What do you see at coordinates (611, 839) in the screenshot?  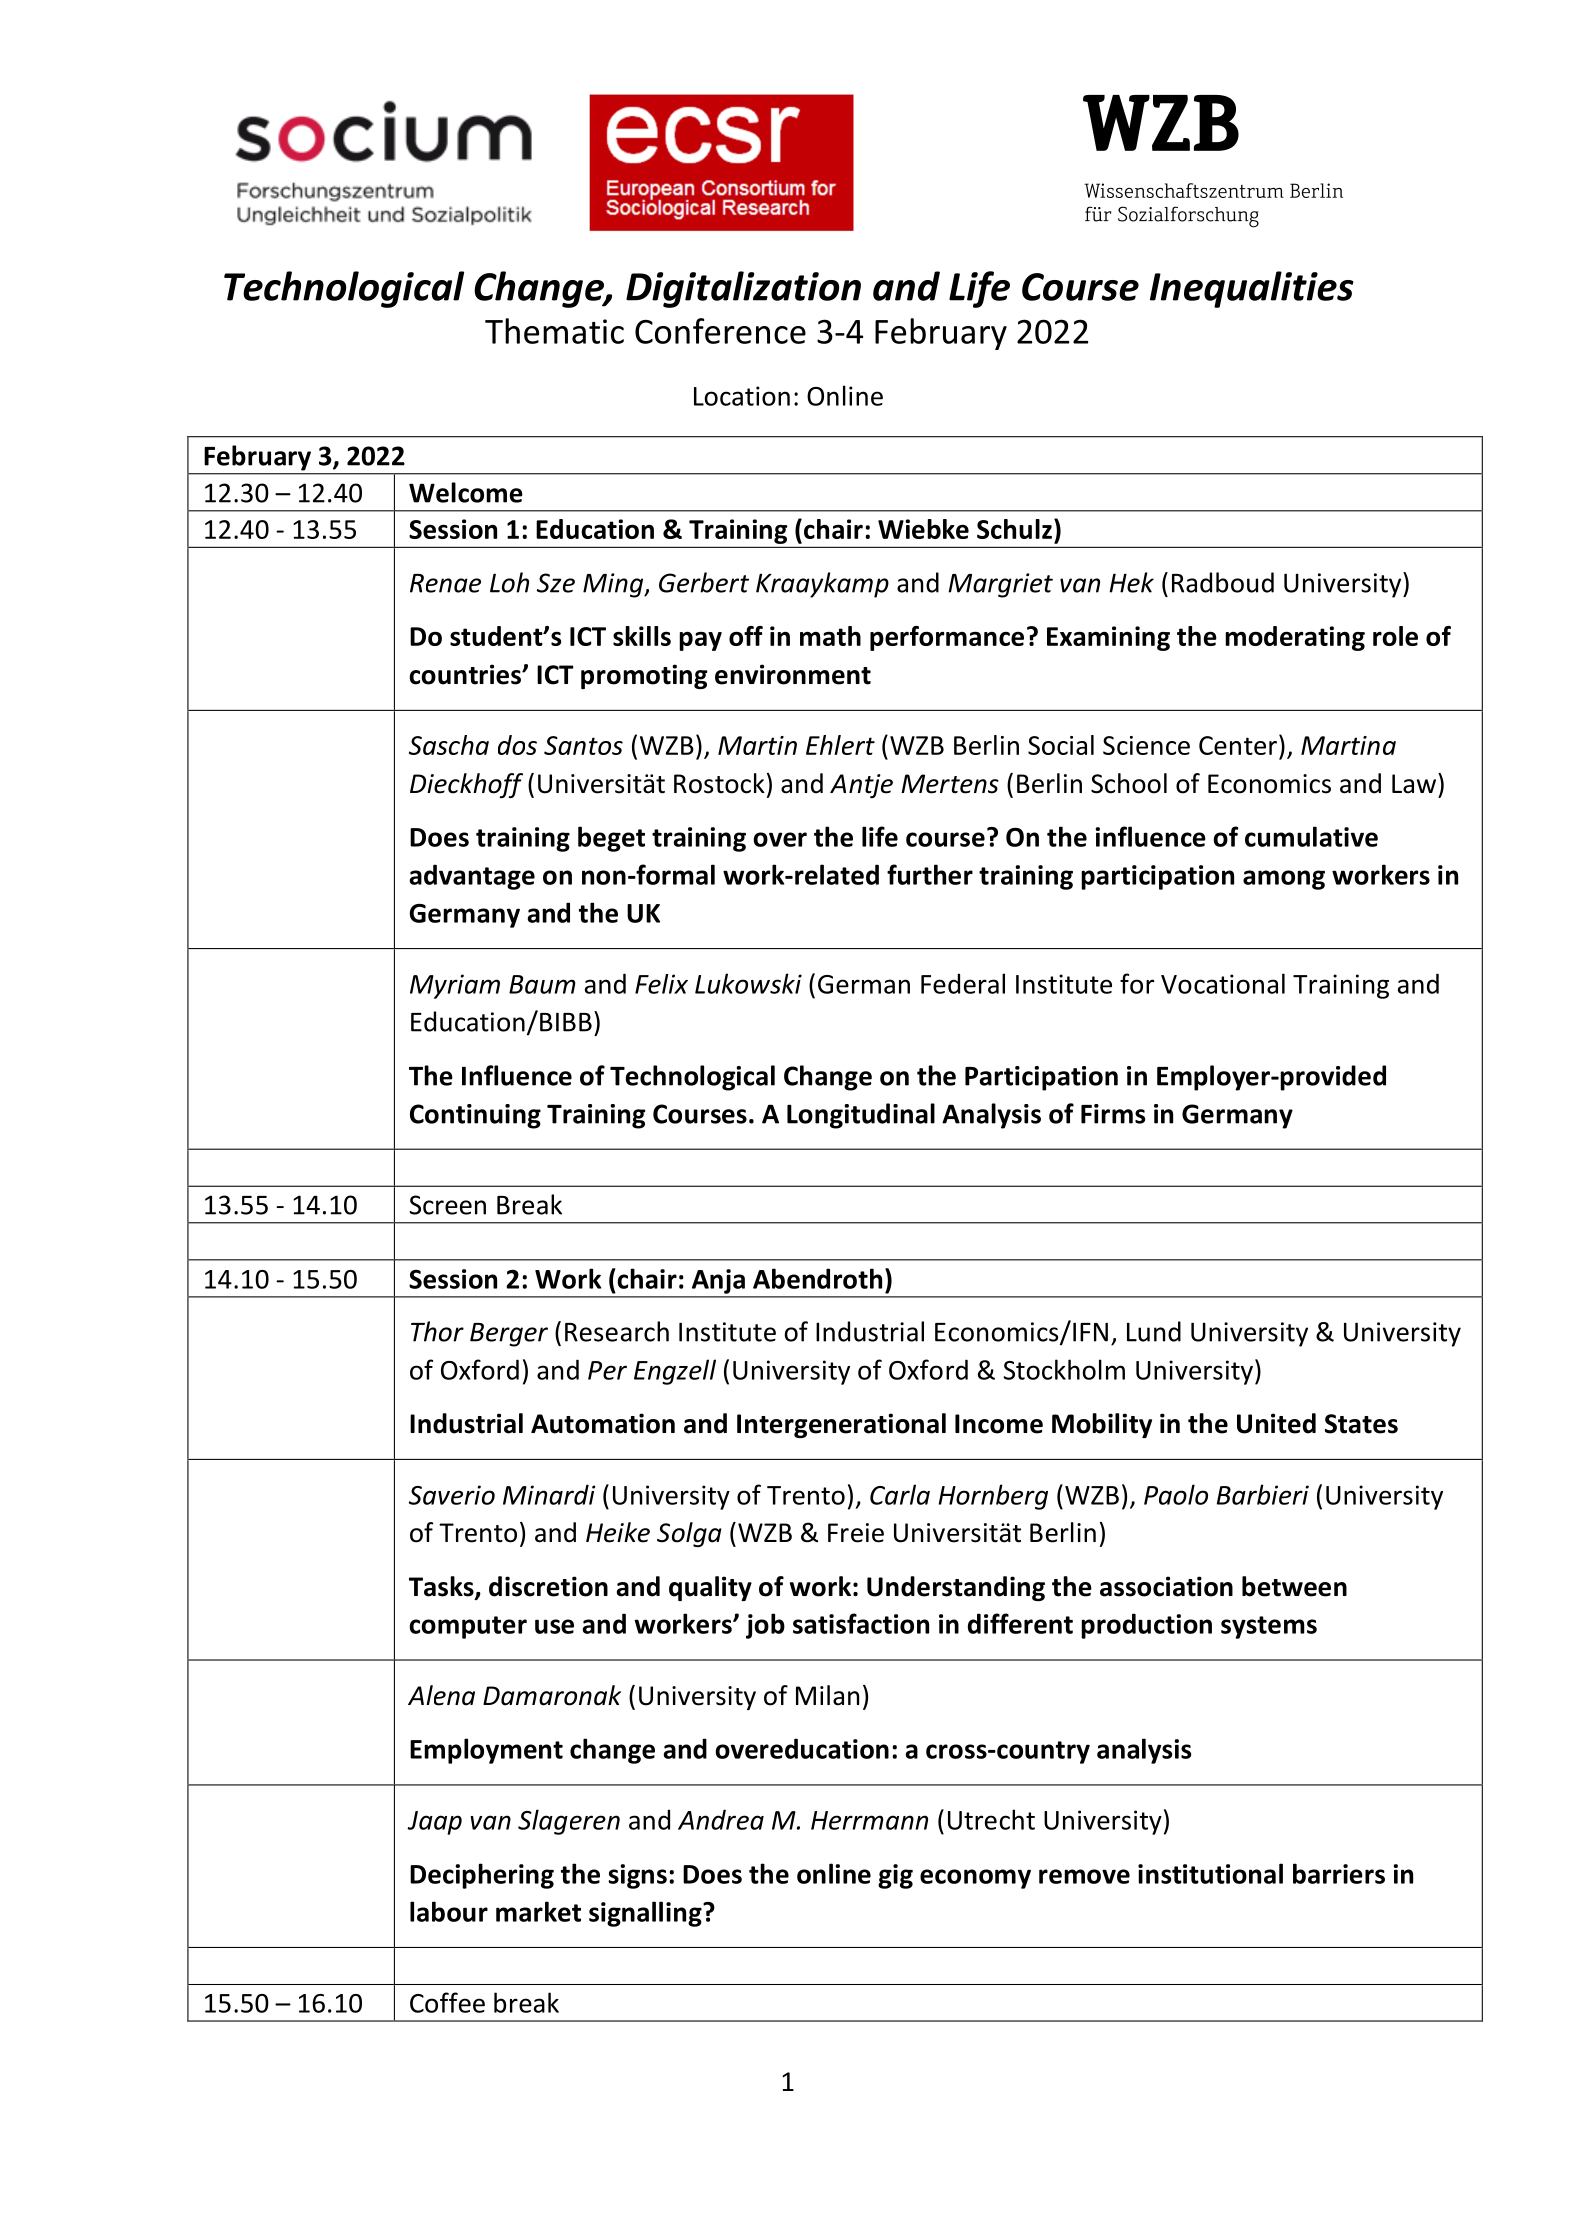 I see `beget` at bounding box center [611, 839].
